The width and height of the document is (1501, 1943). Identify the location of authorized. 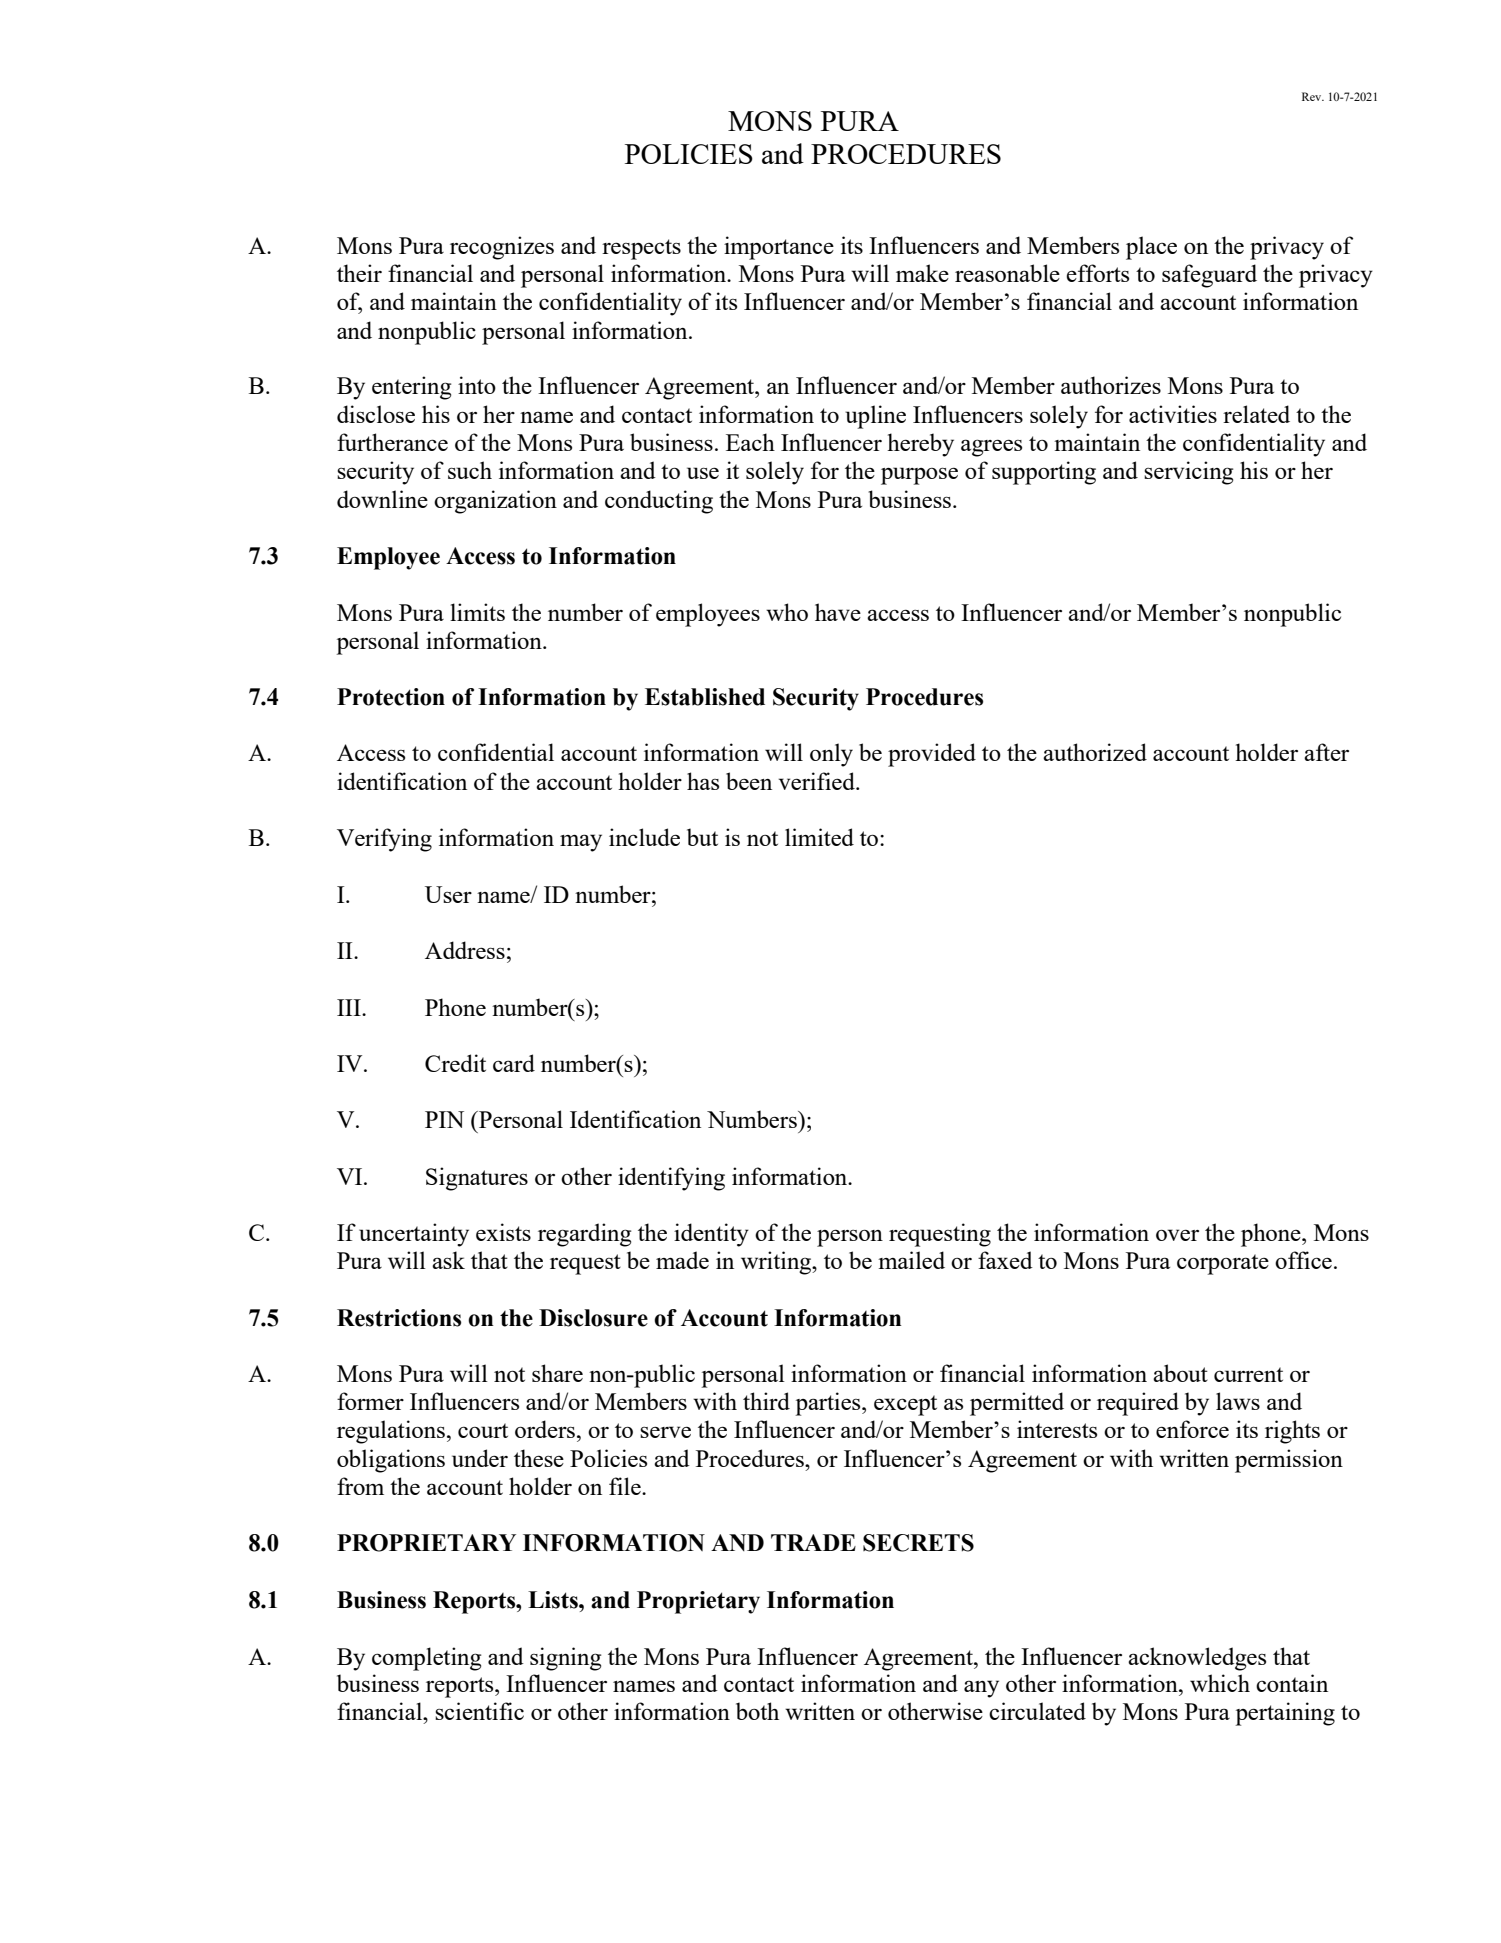
(1095, 752).
